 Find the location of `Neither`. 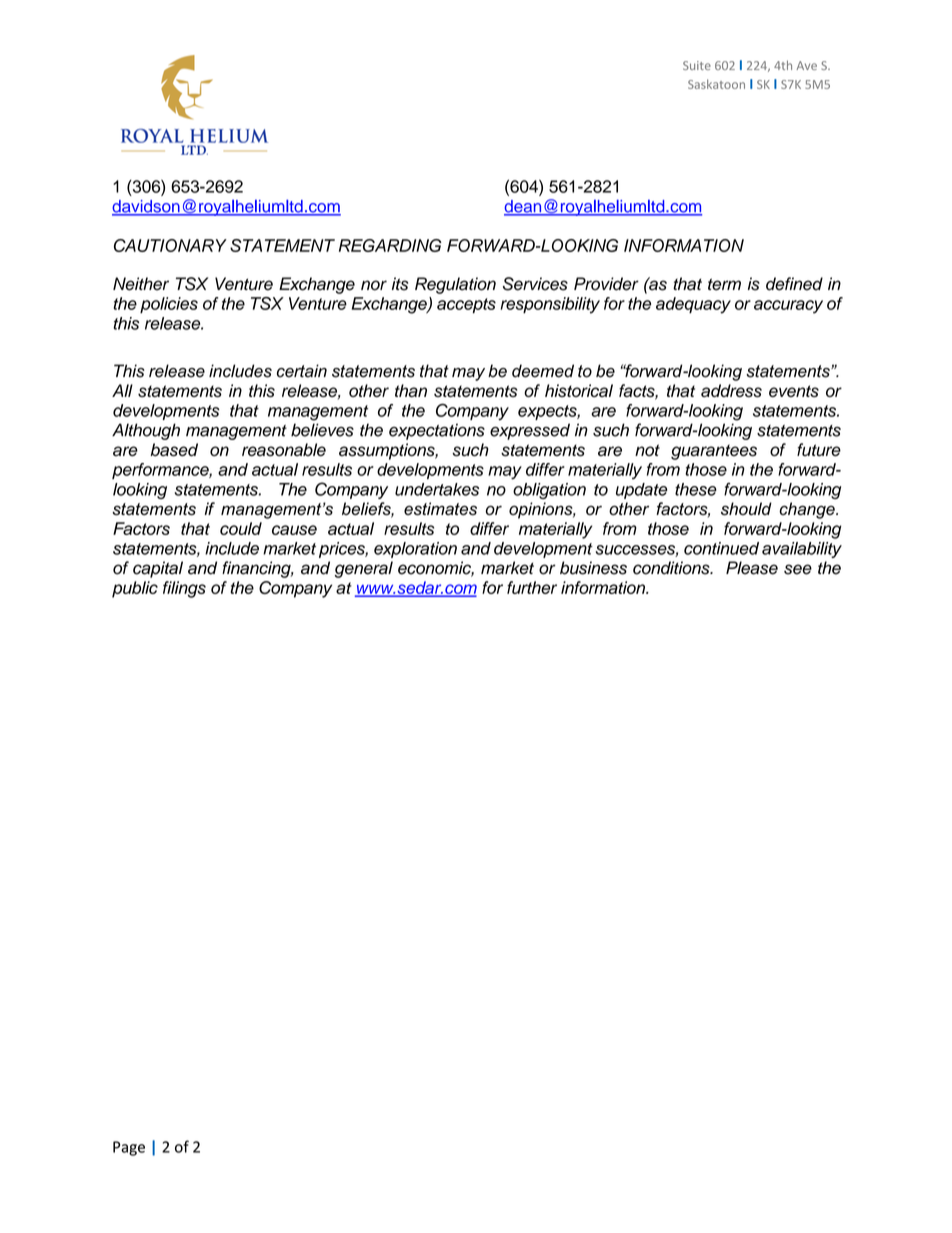

Neither is located at coordinates (141, 284).
